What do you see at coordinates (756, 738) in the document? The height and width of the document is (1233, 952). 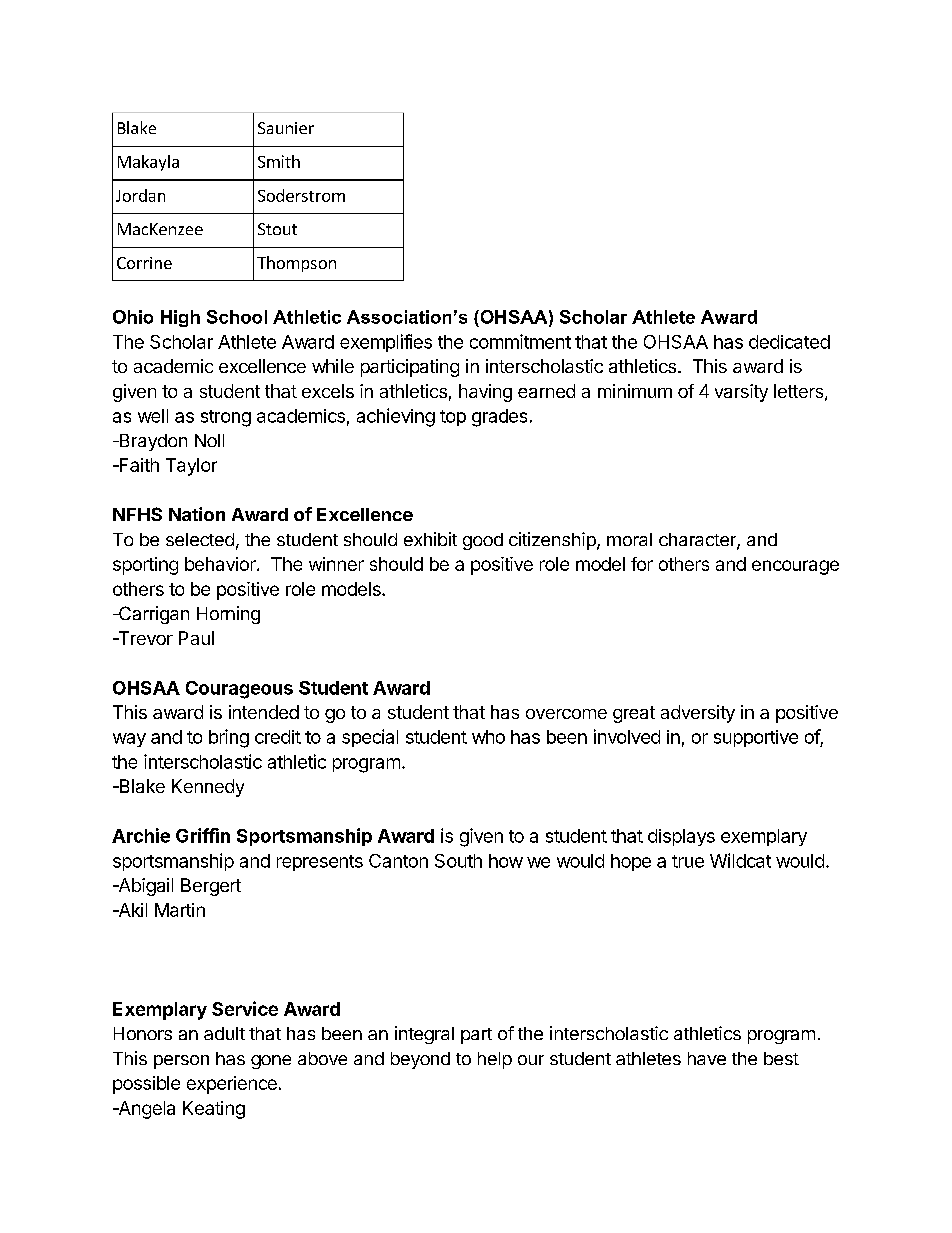 I see `supportive` at bounding box center [756, 738].
